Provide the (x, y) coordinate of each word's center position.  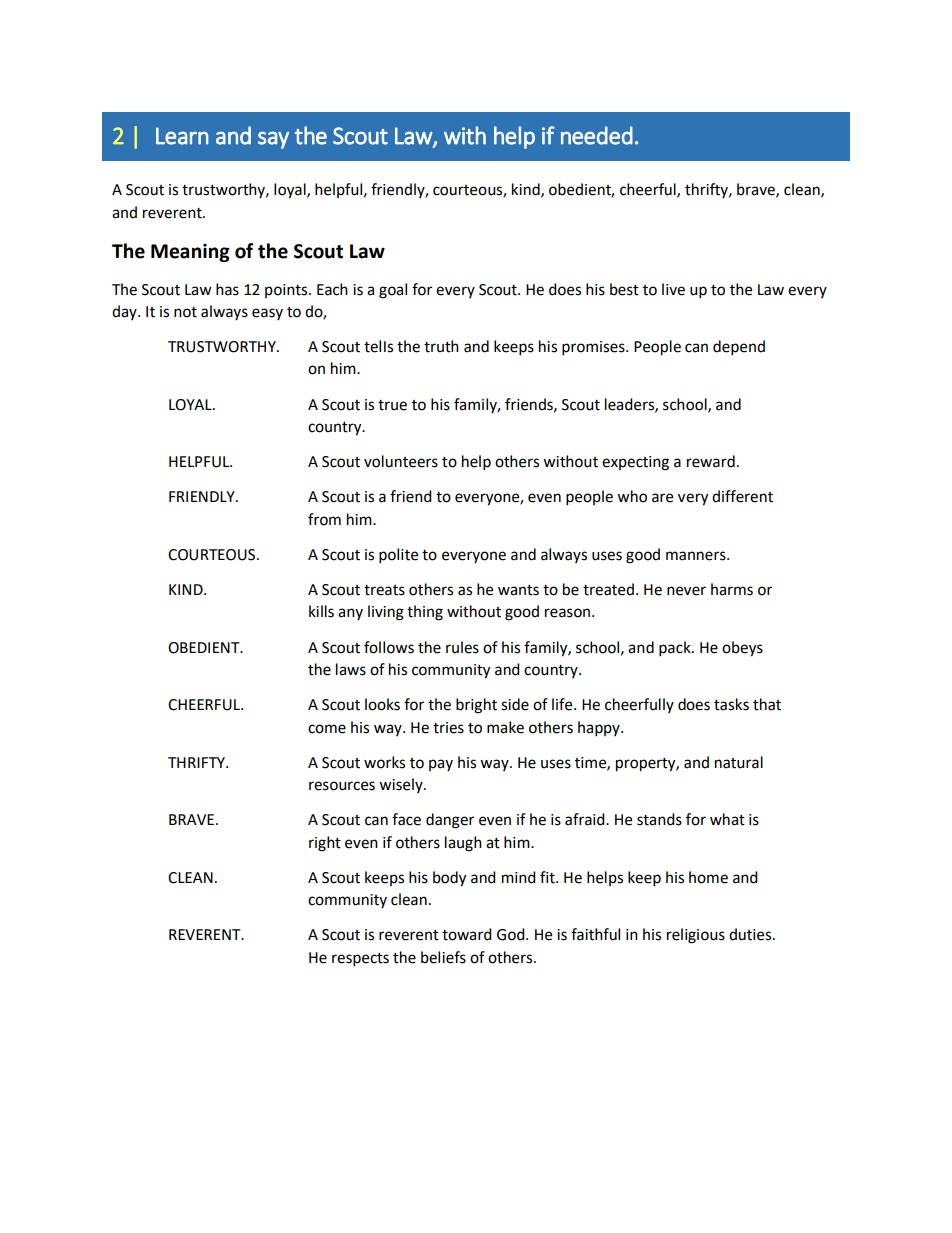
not (185, 312)
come (327, 729)
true (392, 405)
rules (462, 647)
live (673, 289)
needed (597, 135)
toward (467, 934)
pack (676, 649)
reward (711, 461)
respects (360, 960)
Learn (182, 136)
